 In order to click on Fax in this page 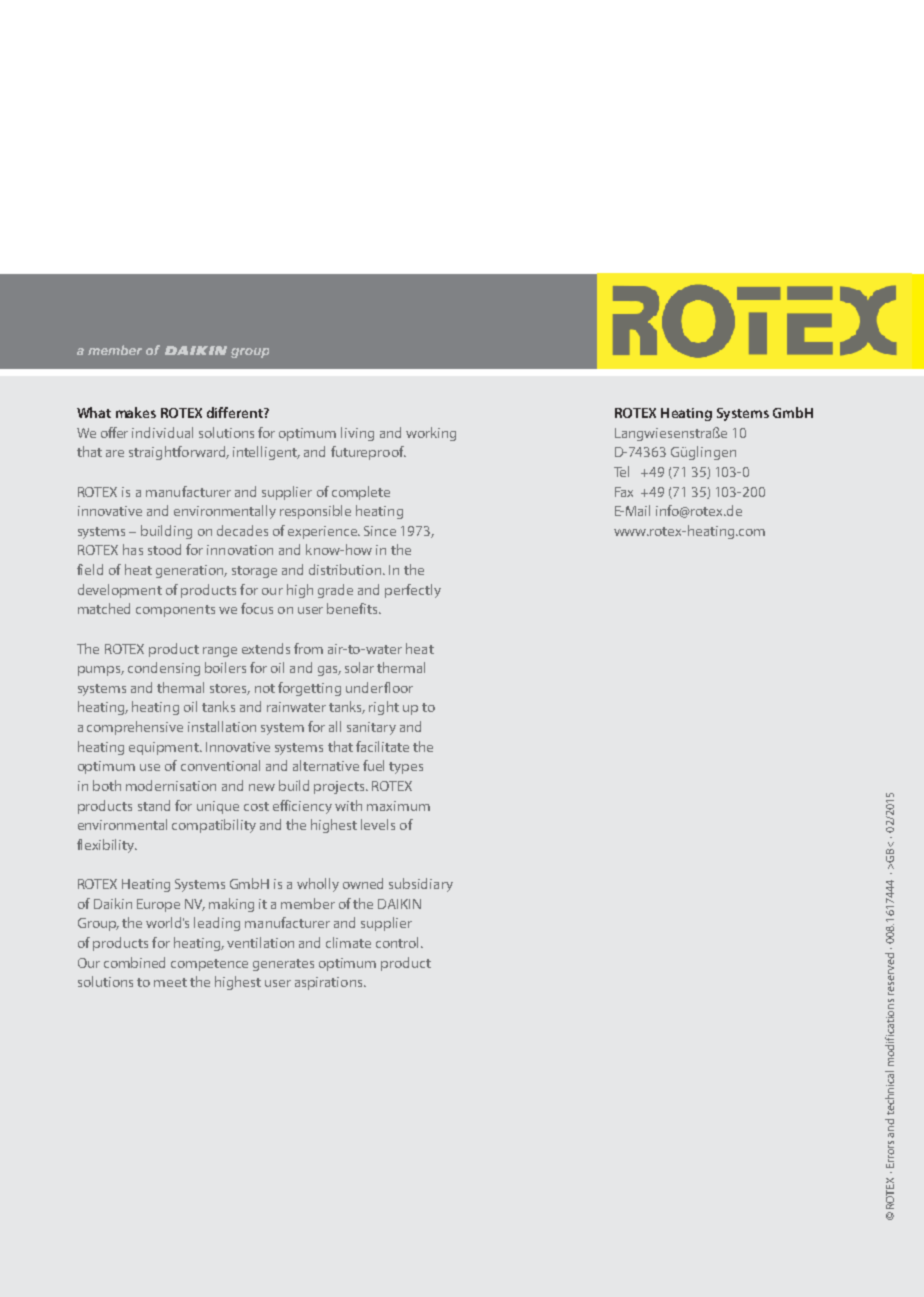, I will do `click(624, 492)`.
